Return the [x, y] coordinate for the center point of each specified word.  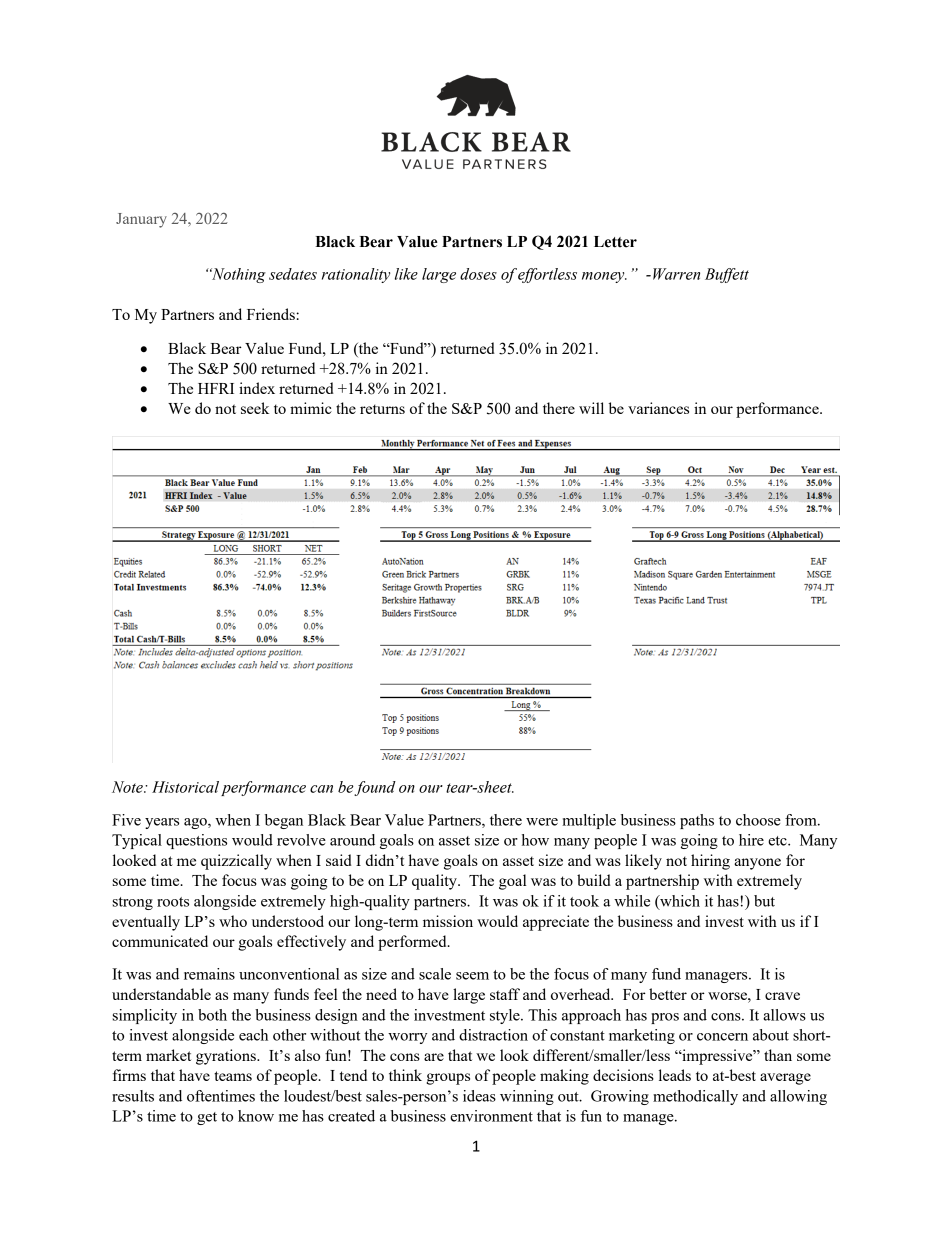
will [591, 408]
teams [233, 1076]
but [764, 901]
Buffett [727, 275]
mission [448, 921]
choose [758, 820]
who [233, 921]
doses [478, 274]
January [141, 220]
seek [255, 408]
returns [382, 409]
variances [658, 408]
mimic [311, 408]
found [375, 788]
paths [697, 821]
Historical [185, 787]
